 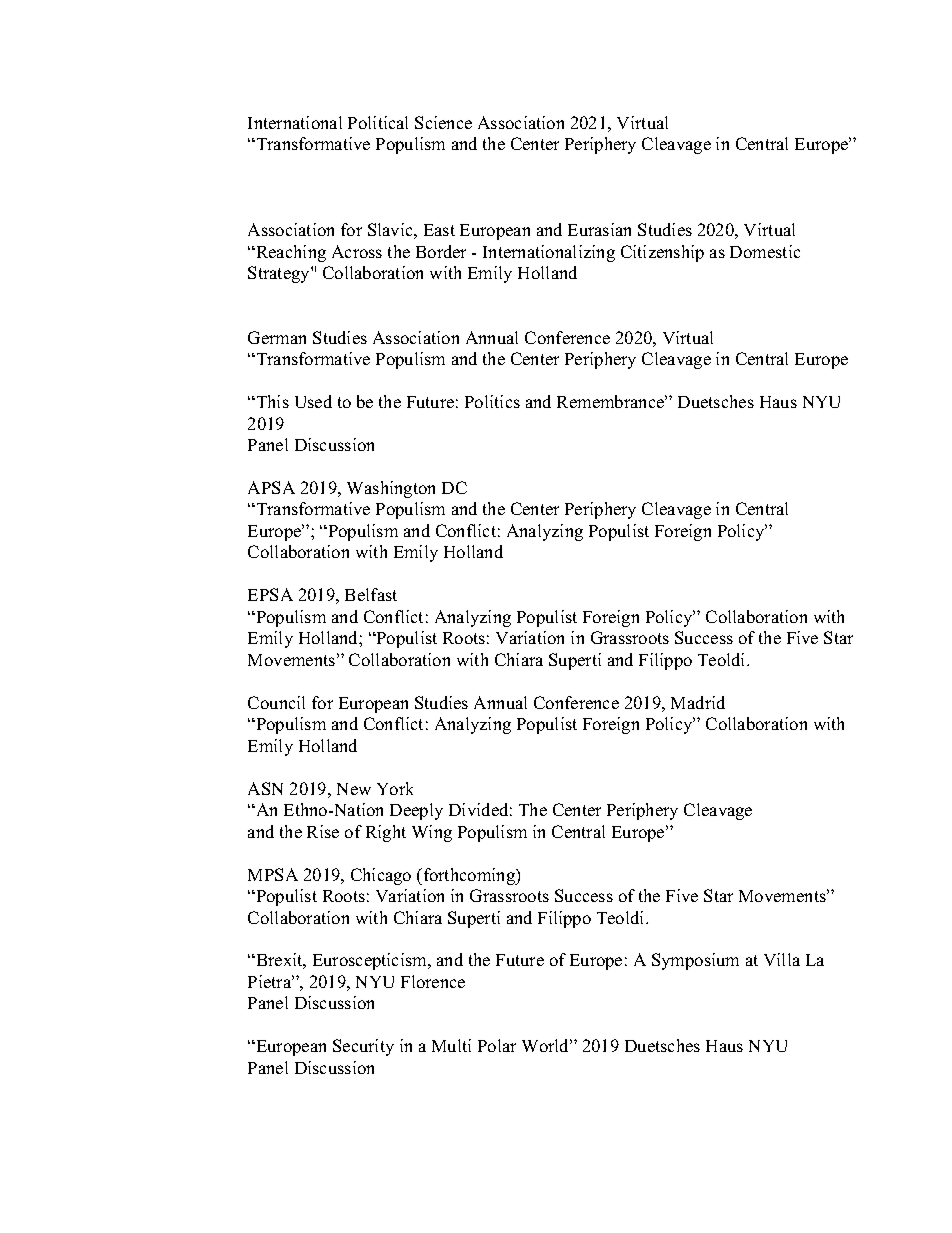 What do you see at coordinates (662, 253) in the screenshot?
I see `Citizenship` at bounding box center [662, 253].
